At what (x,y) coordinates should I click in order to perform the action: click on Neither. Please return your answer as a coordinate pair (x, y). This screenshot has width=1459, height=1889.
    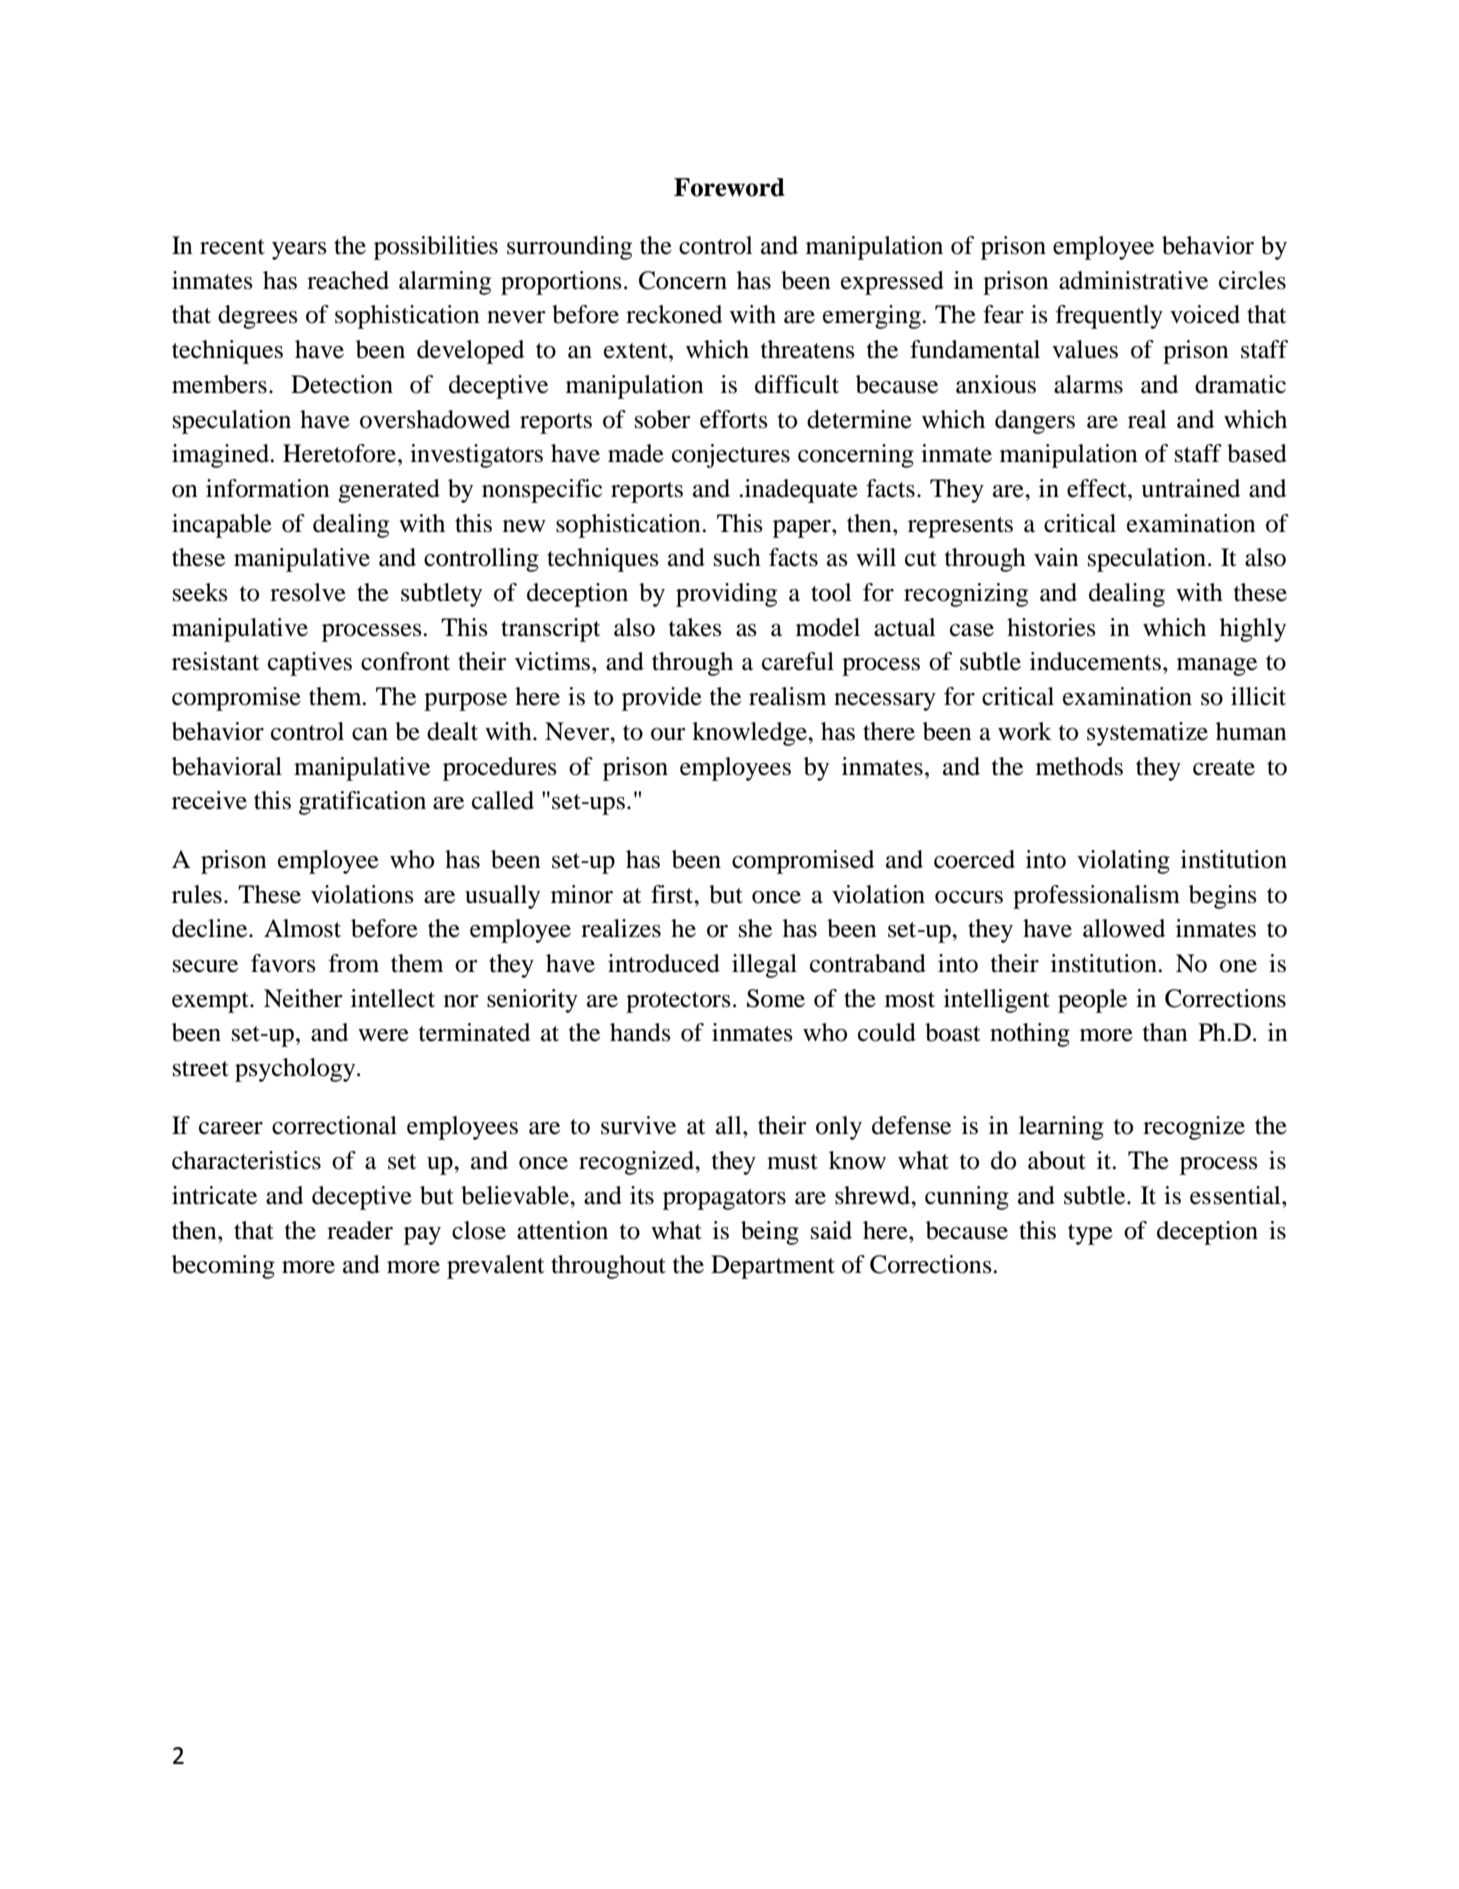
    Looking at the image, I should click on (303, 998).
